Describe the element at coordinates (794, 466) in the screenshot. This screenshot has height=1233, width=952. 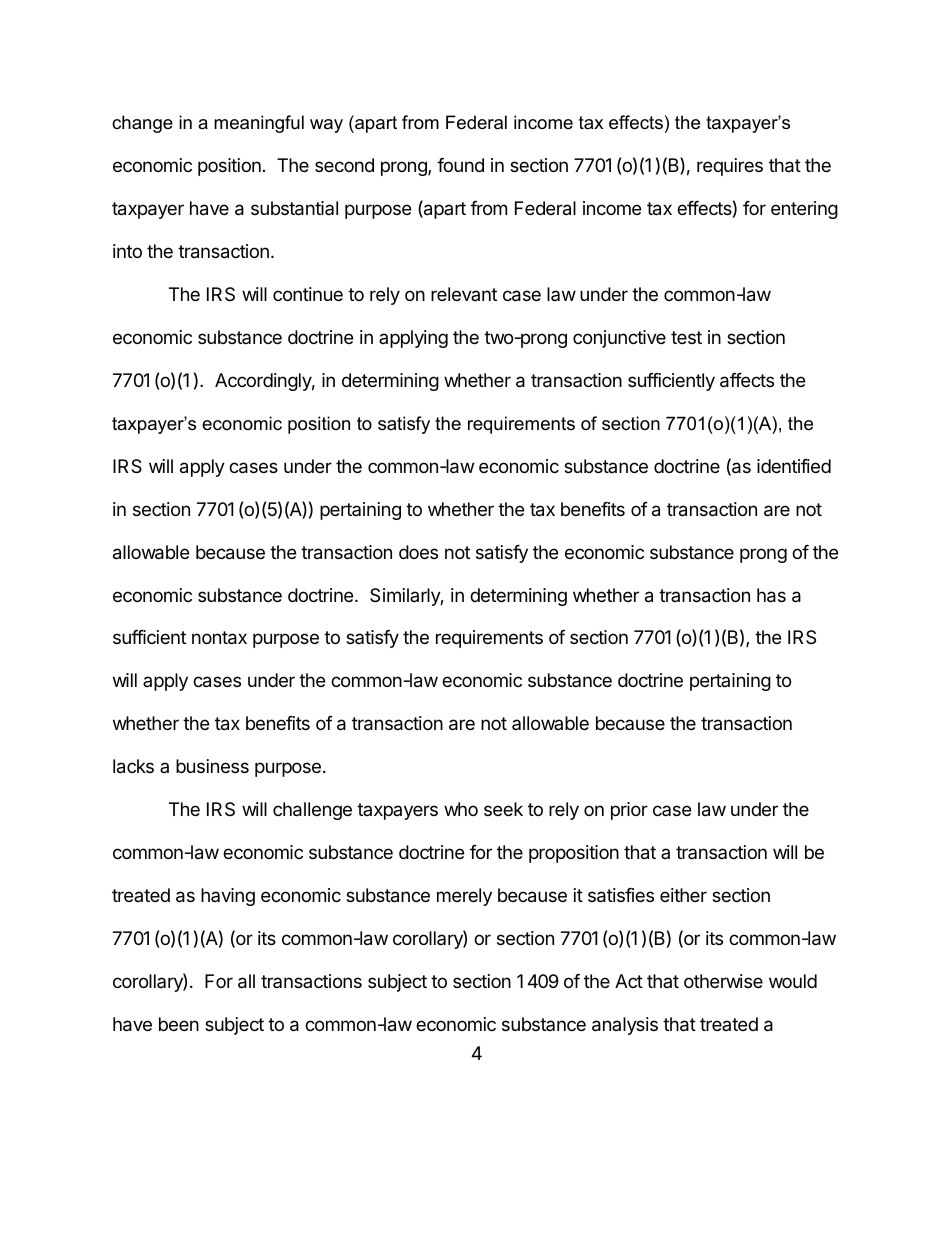
I see `identified` at that location.
